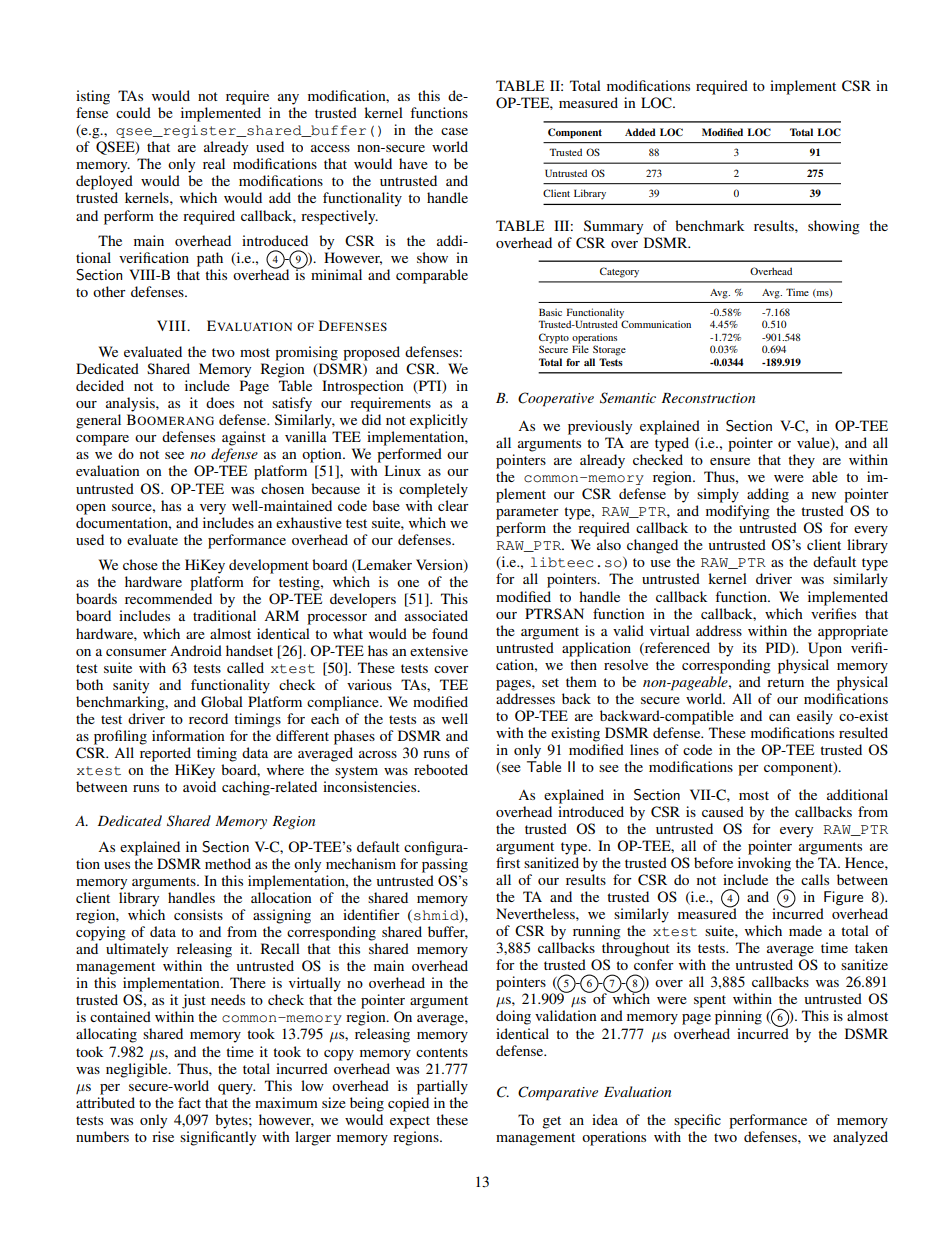 The height and width of the screenshot is (1233, 952). What do you see at coordinates (228, 863) in the screenshot?
I see `method` at bounding box center [228, 863].
